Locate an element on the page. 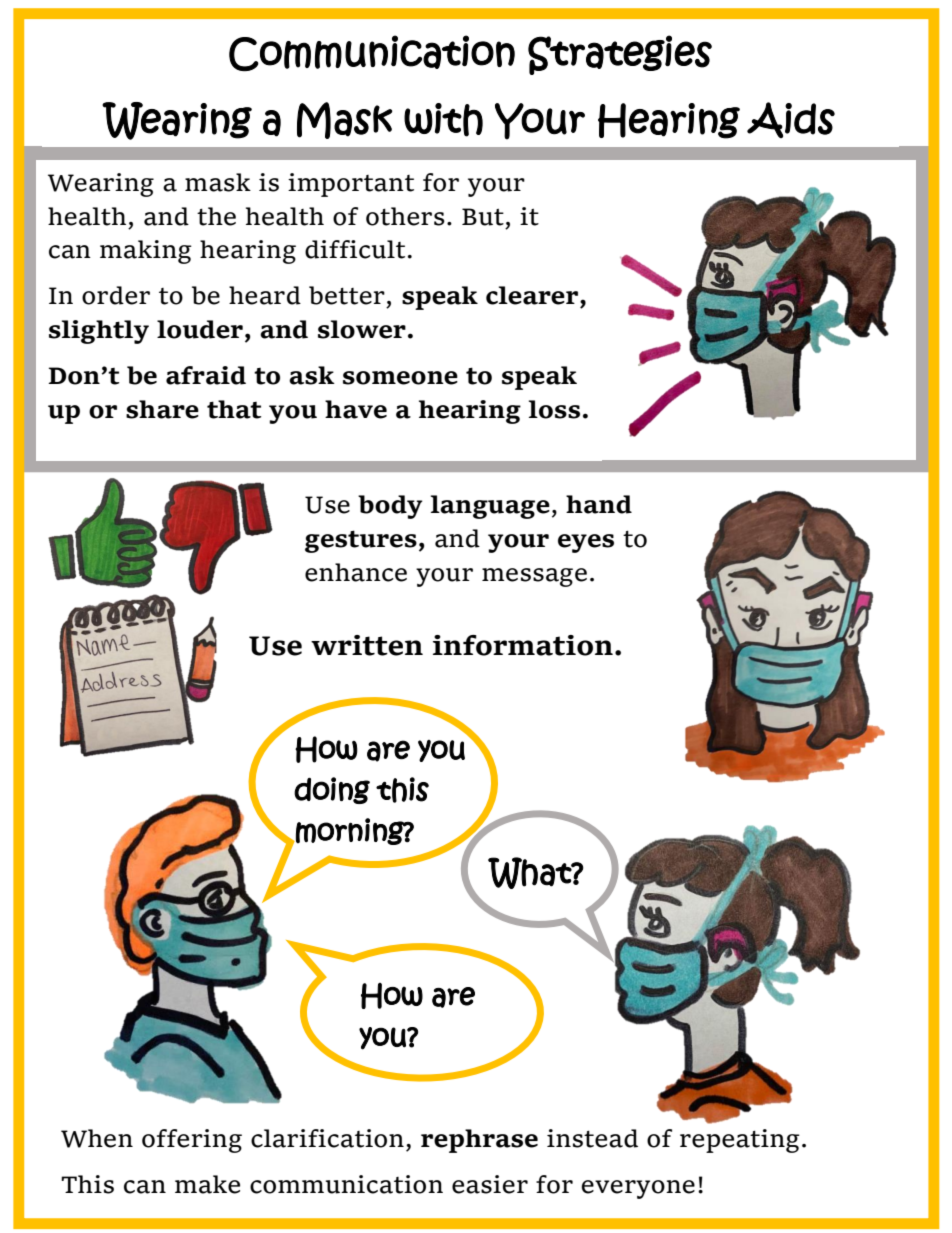 This page has width=952, height=1233. offering is located at coordinates (192, 1141).
